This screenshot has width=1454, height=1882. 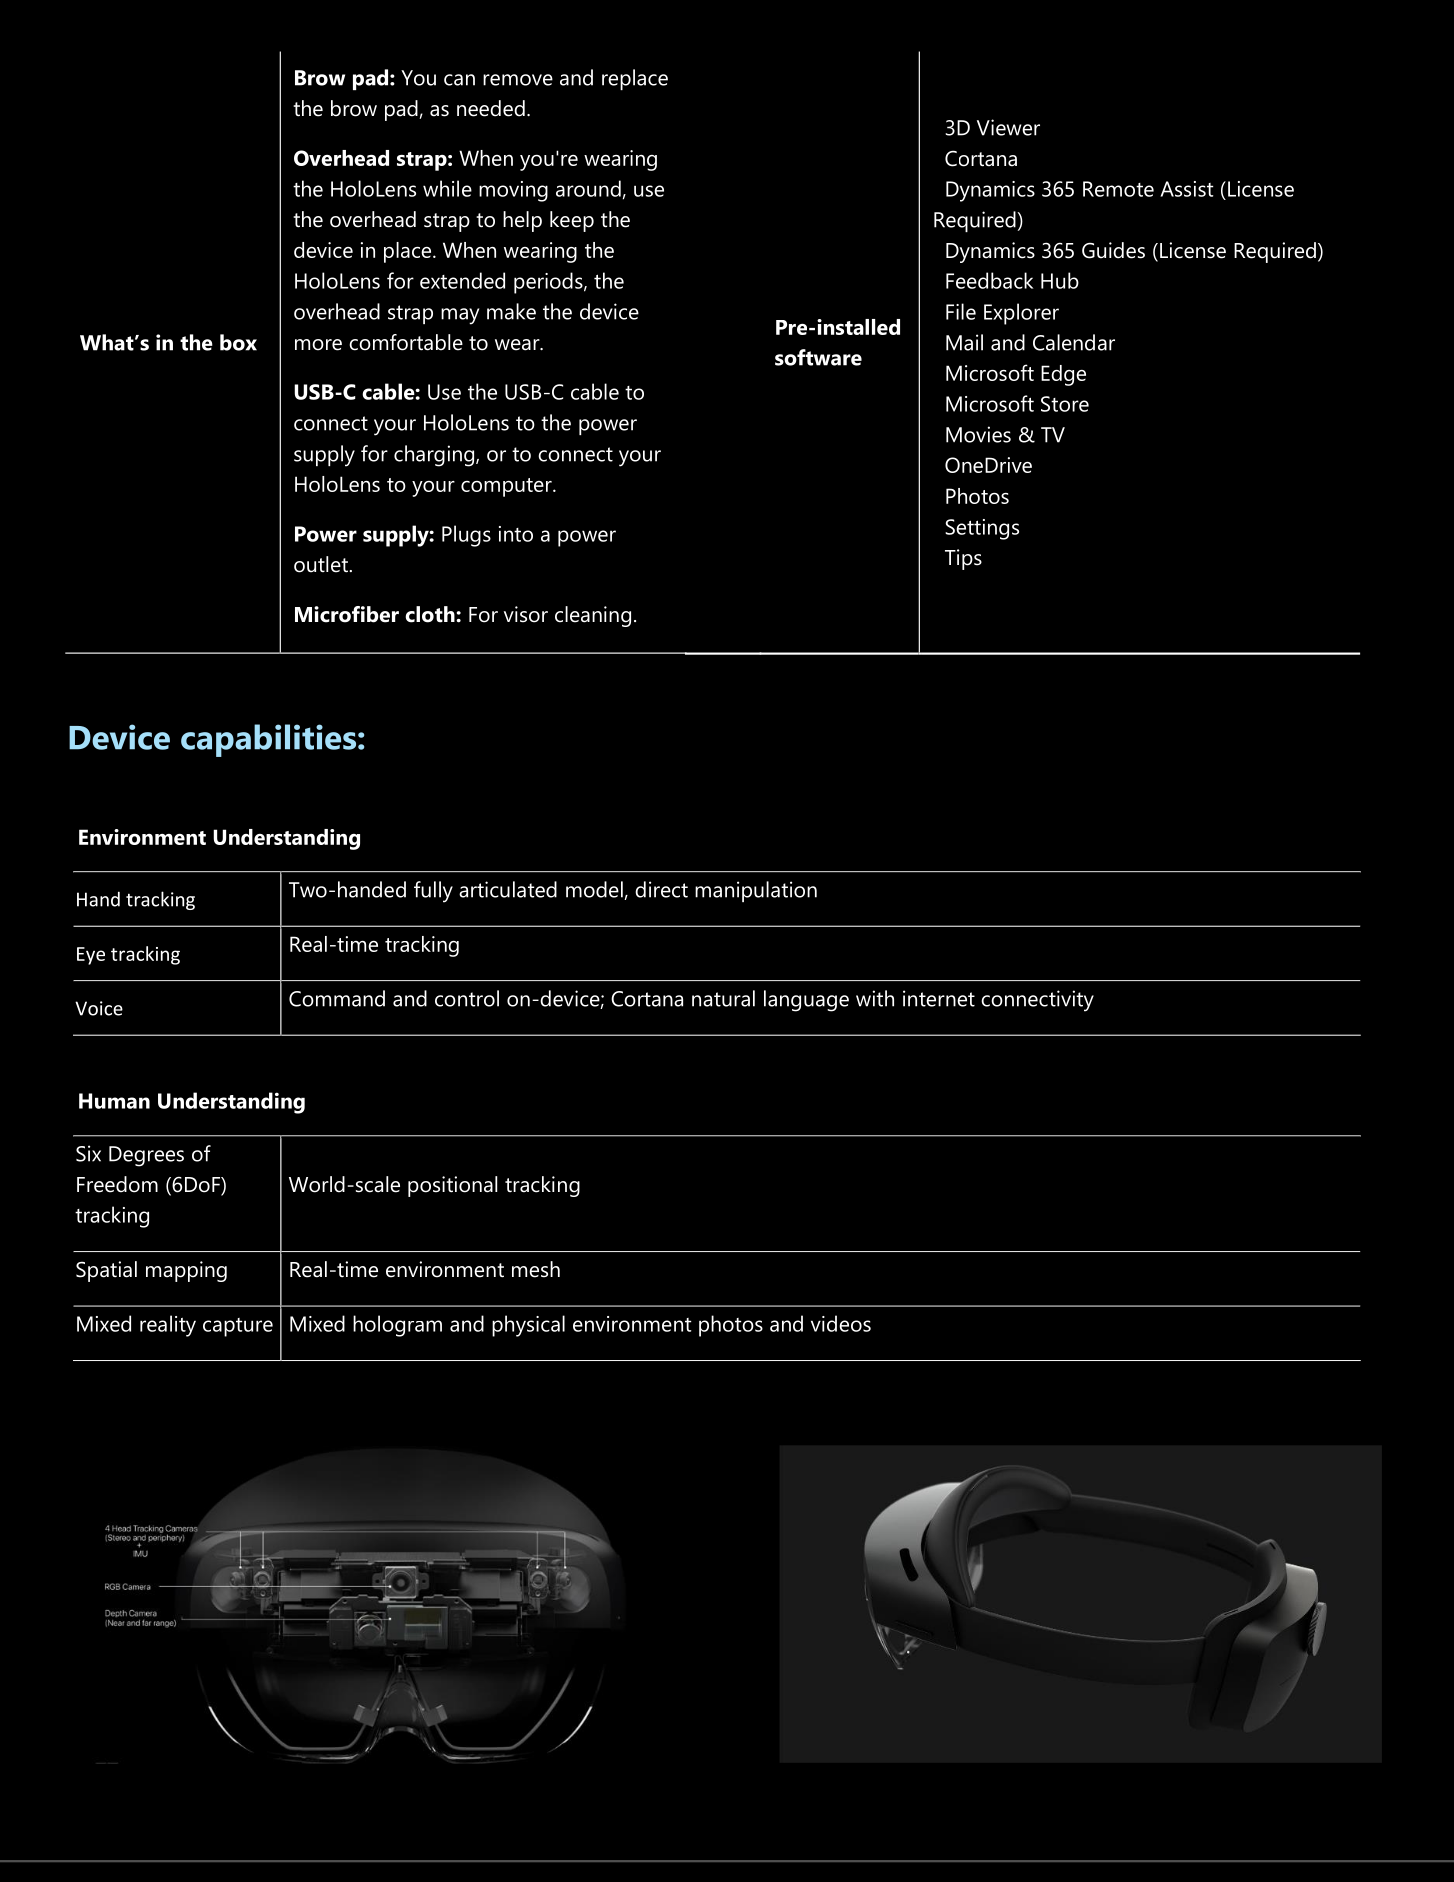 What do you see at coordinates (593, 616) in the screenshot?
I see `cleaning` at bounding box center [593, 616].
